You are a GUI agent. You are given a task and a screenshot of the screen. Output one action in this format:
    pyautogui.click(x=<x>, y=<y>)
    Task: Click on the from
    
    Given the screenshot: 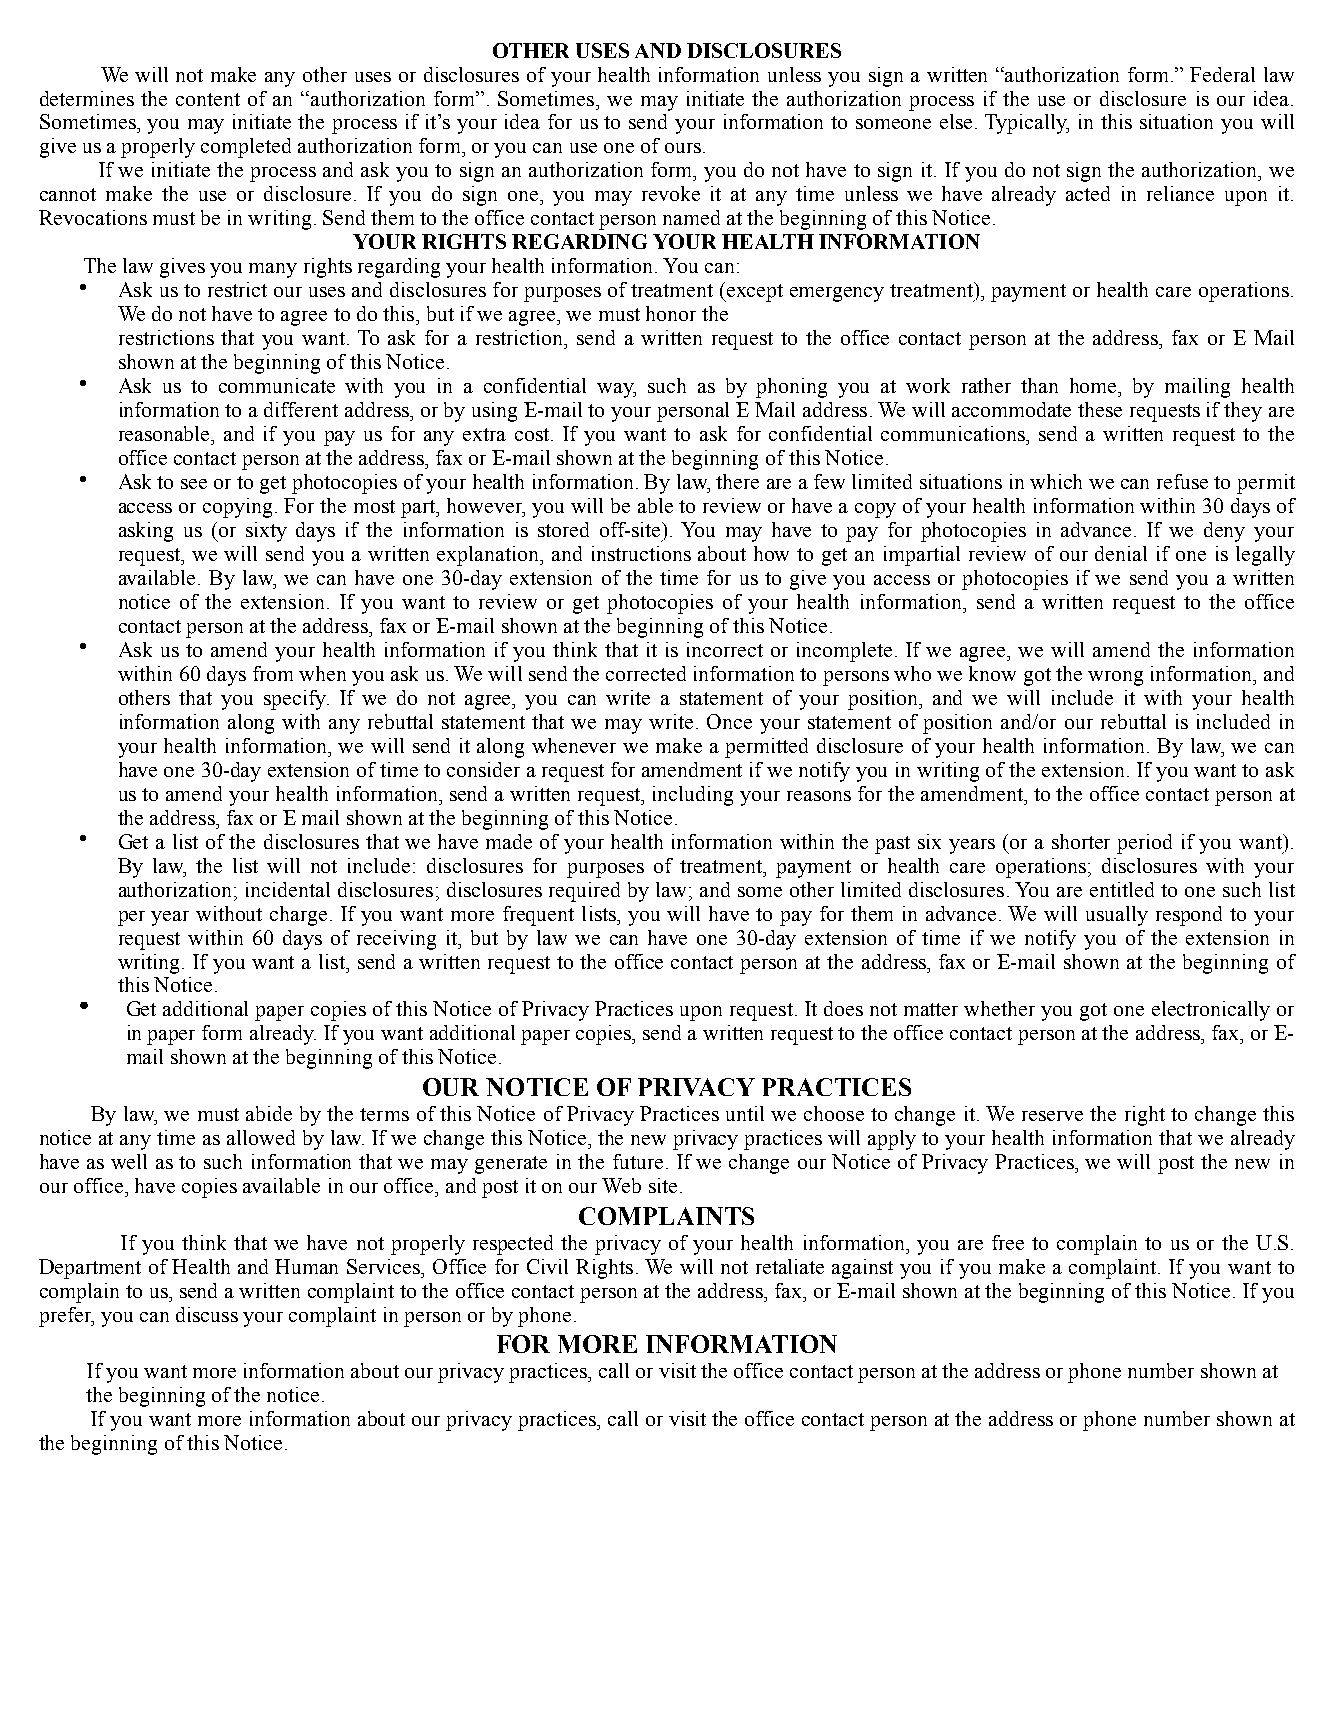 What is the action you would take?
    pyautogui.click(x=273, y=673)
